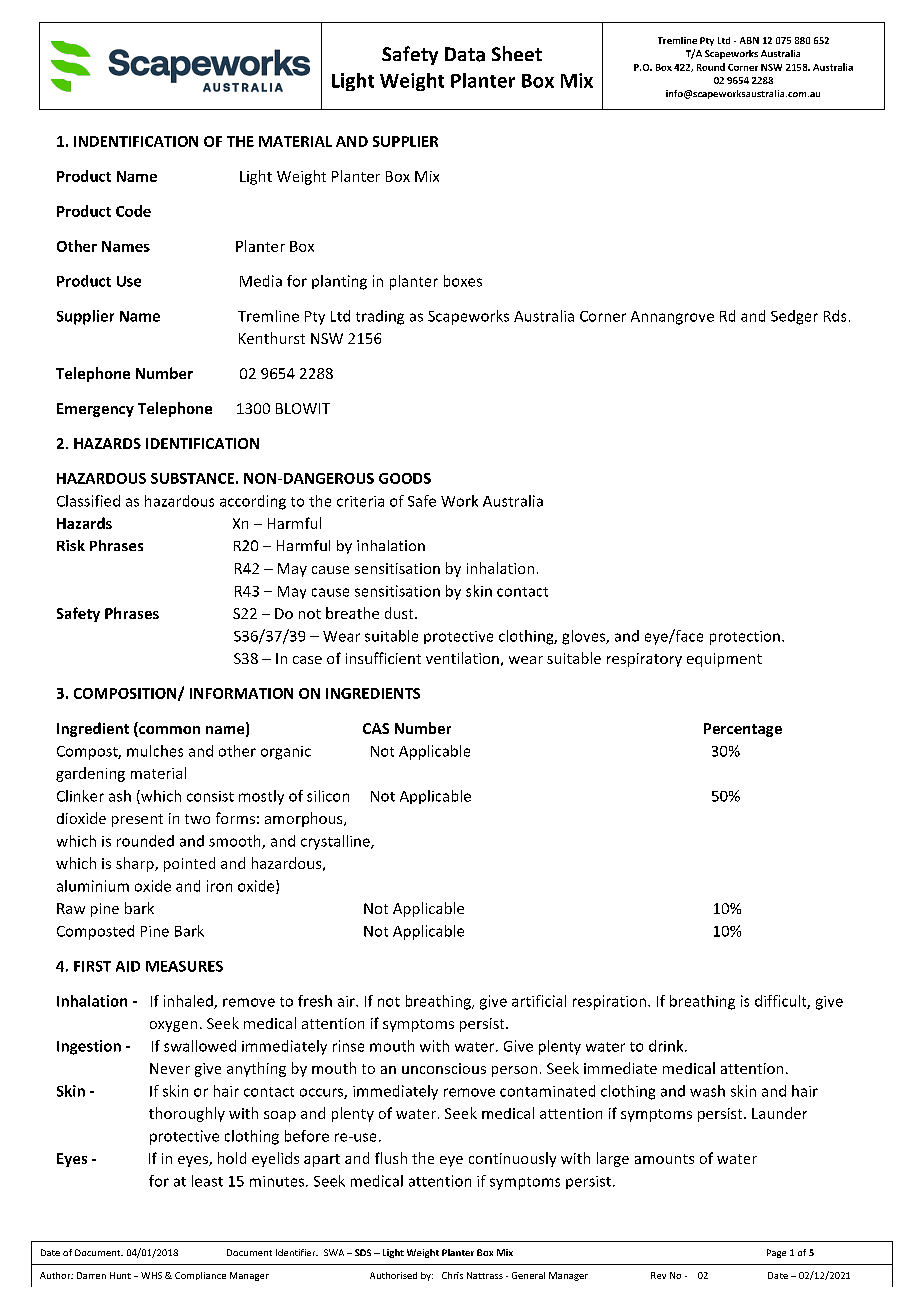  What do you see at coordinates (658, 1275) in the screenshot?
I see `Rev` at bounding box center [658, 1275].
